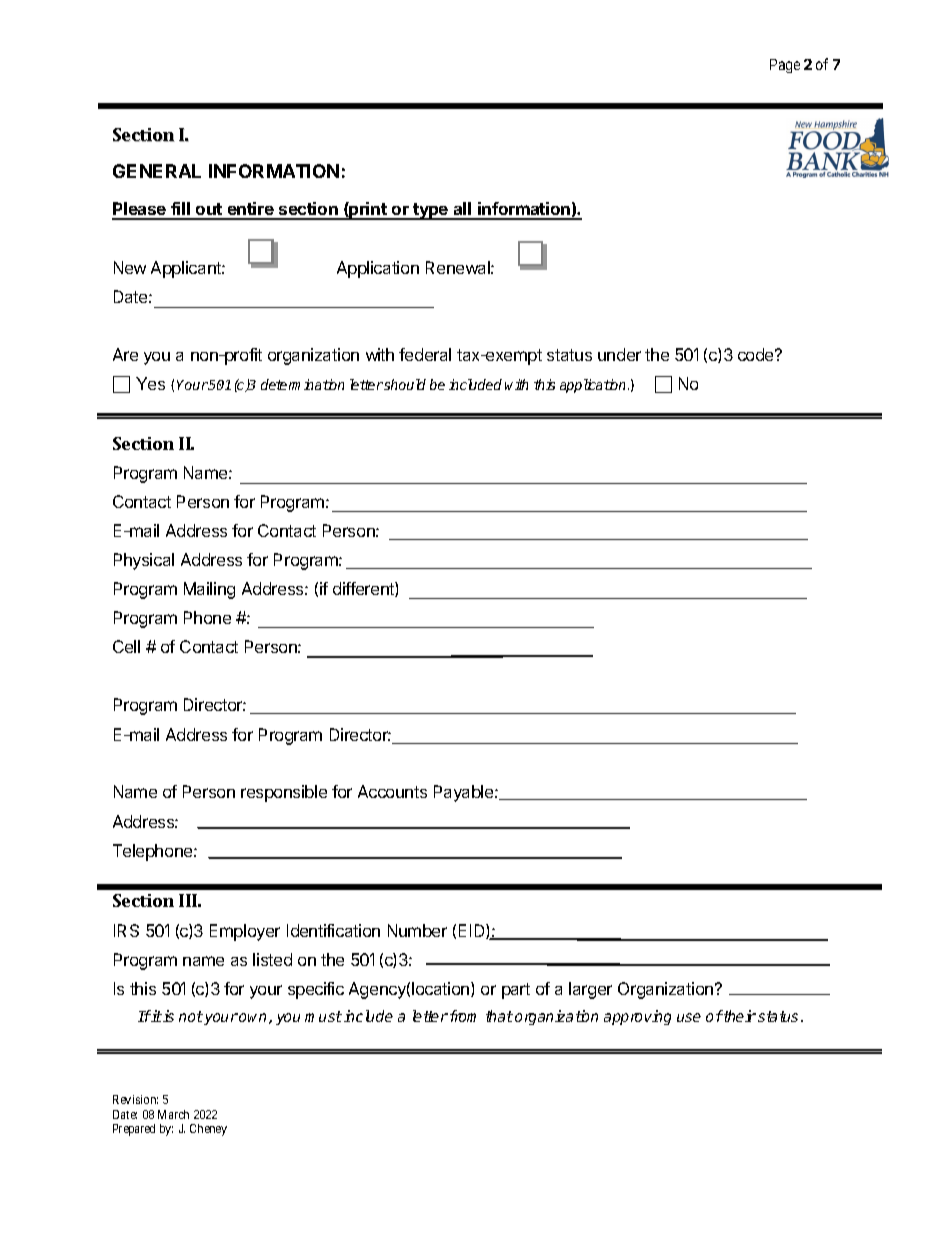 This image has height=1233, width=952. I want to click on that, so click(499, 1016).
